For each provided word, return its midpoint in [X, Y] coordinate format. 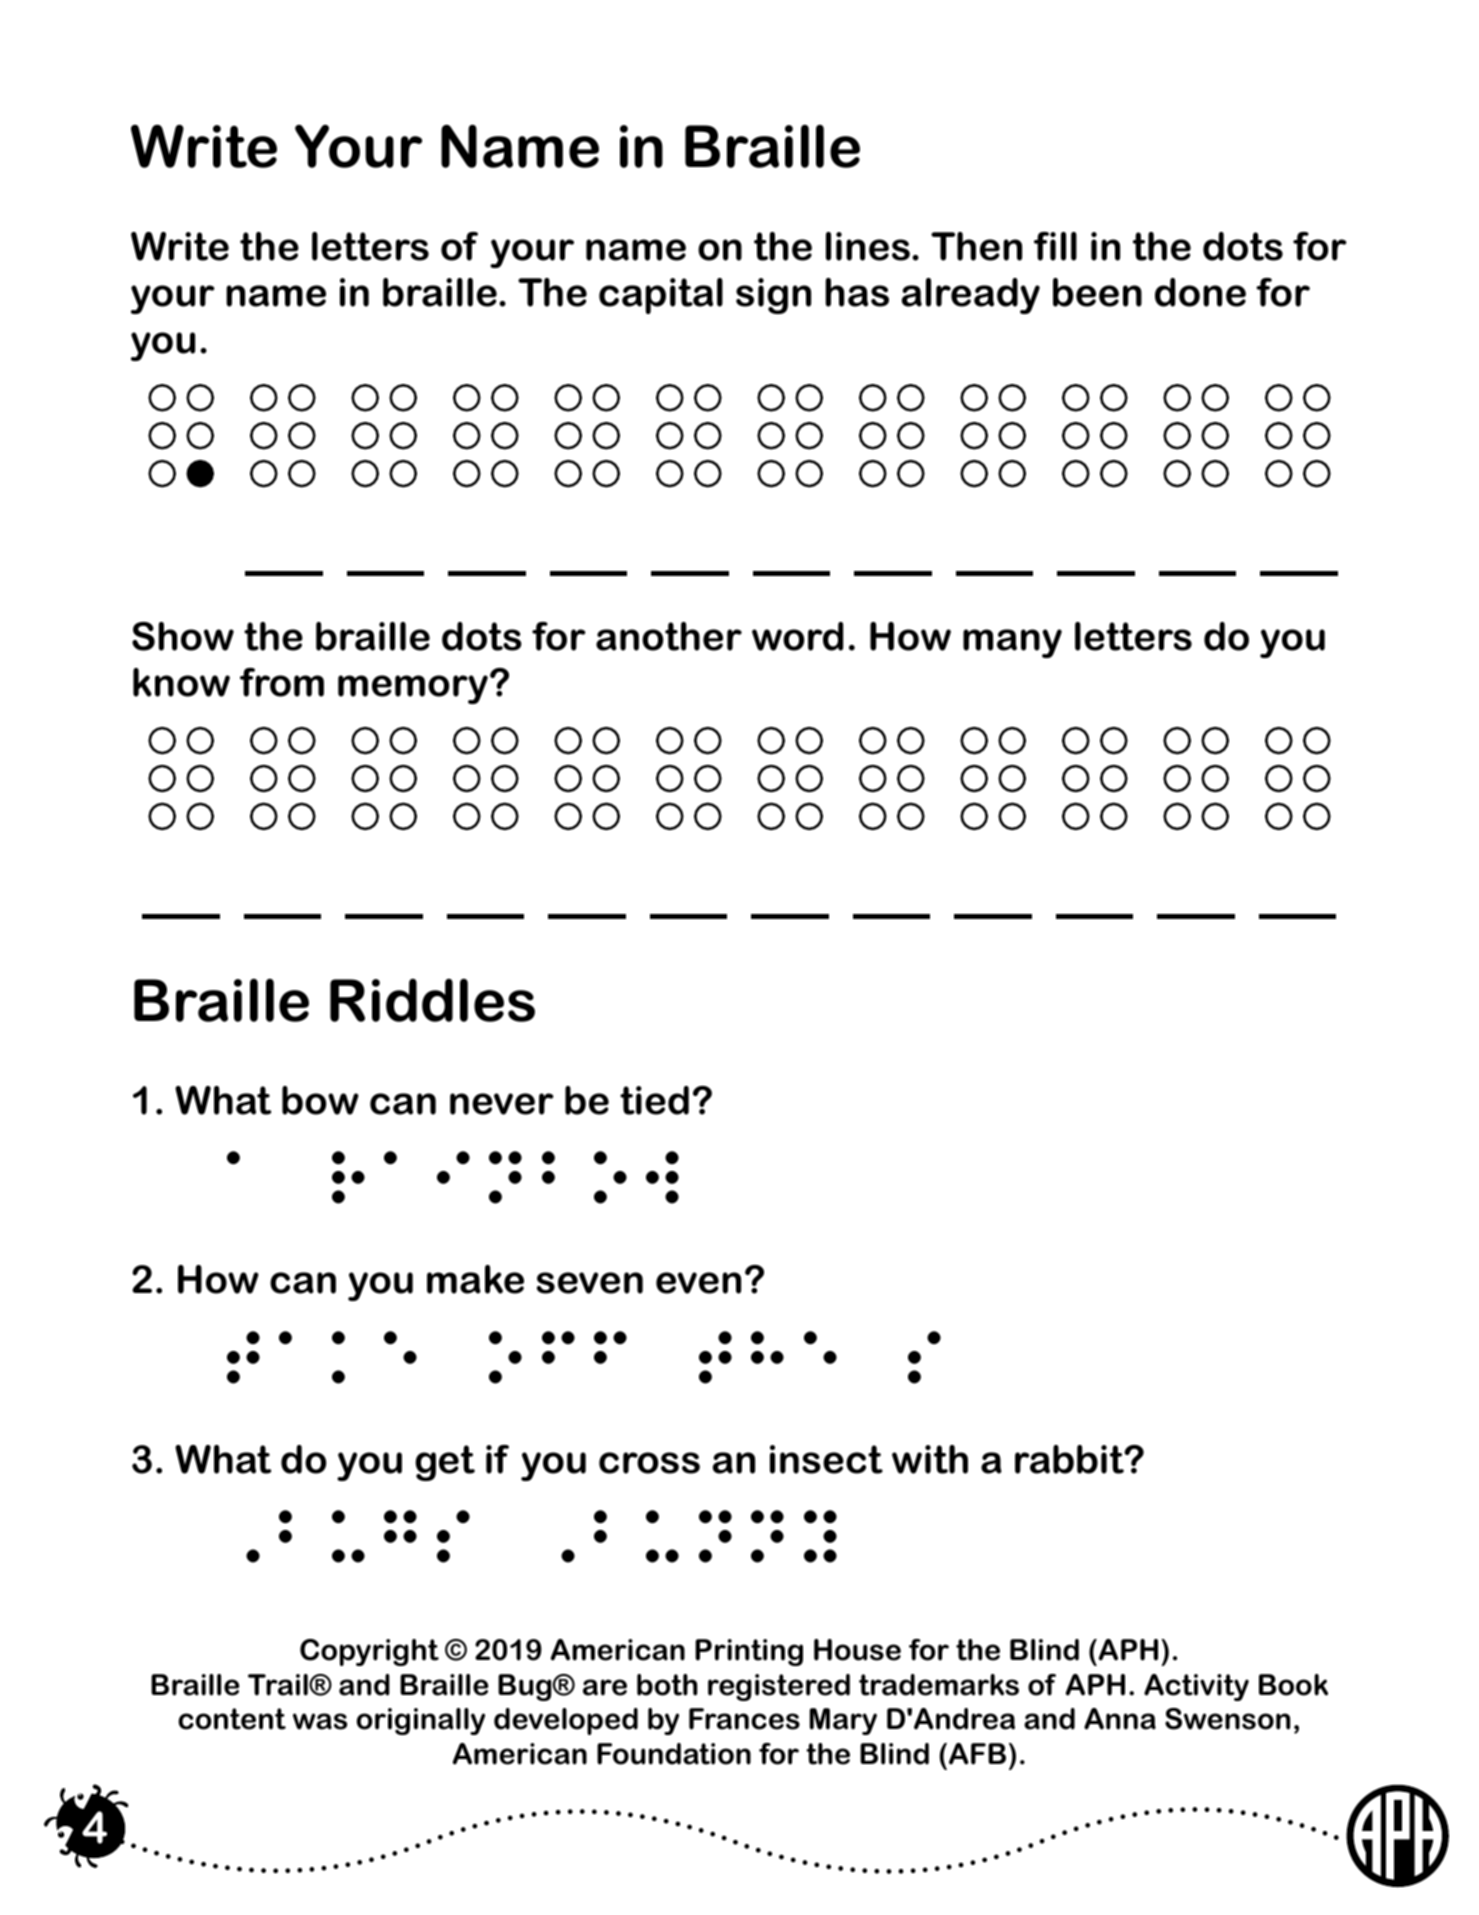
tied [654, 1100]
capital [661, 296]
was [320, 1721]
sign [773, 296]
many [1012, 643]
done [1200, 292]
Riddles [432, 1000]
